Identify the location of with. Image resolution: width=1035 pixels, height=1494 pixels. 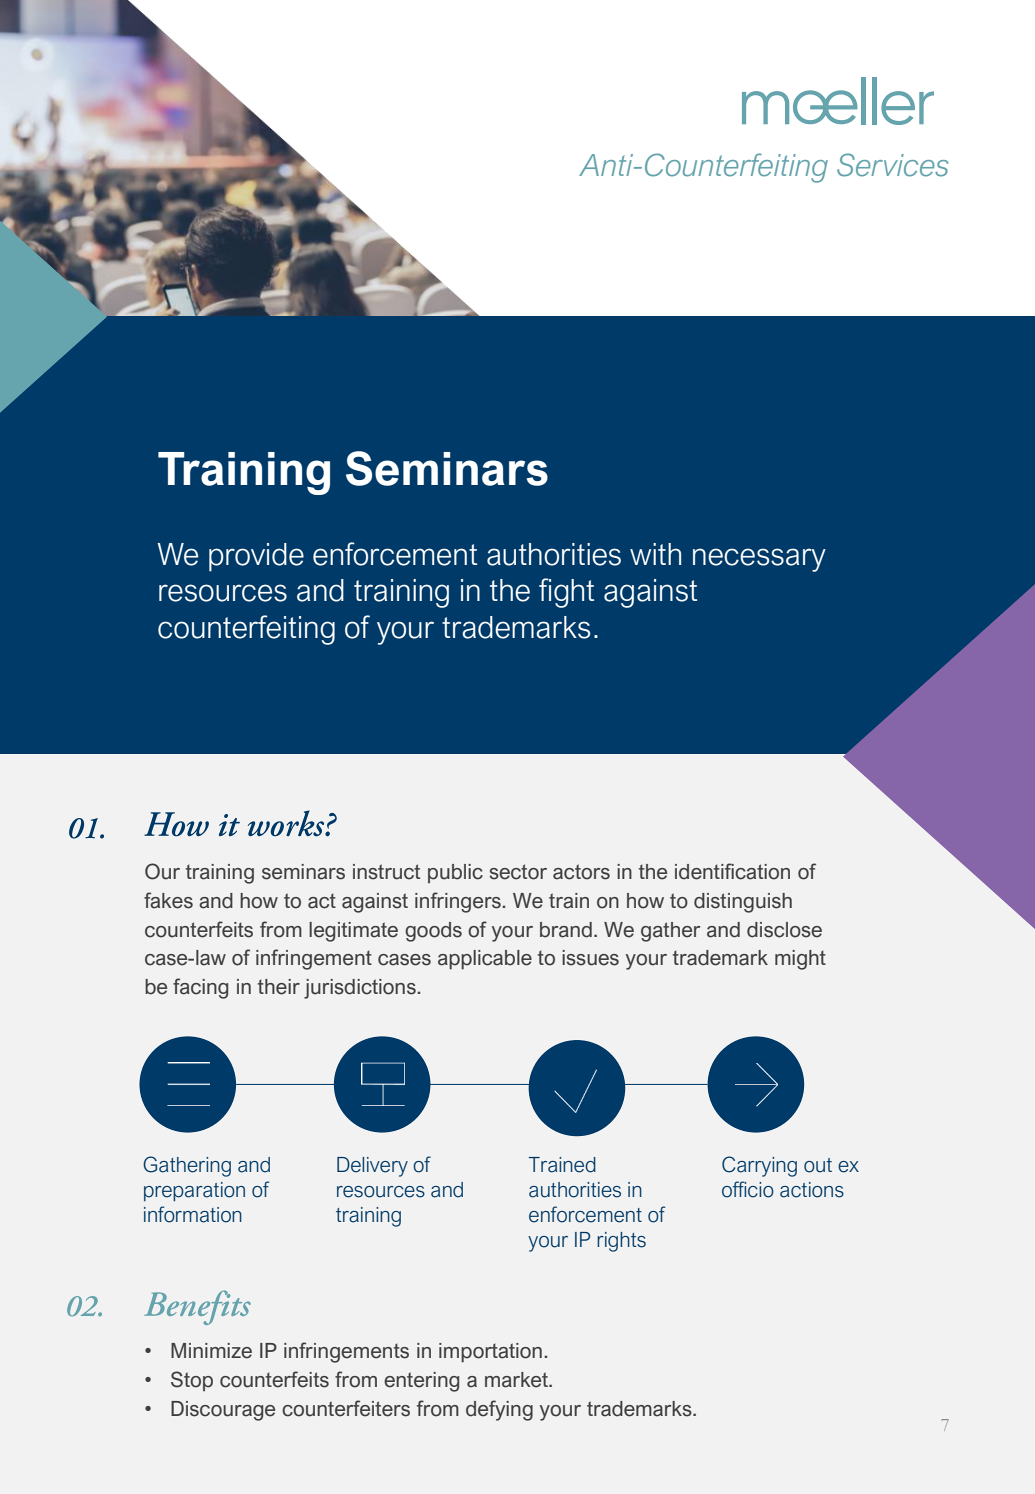
(655, 554).
